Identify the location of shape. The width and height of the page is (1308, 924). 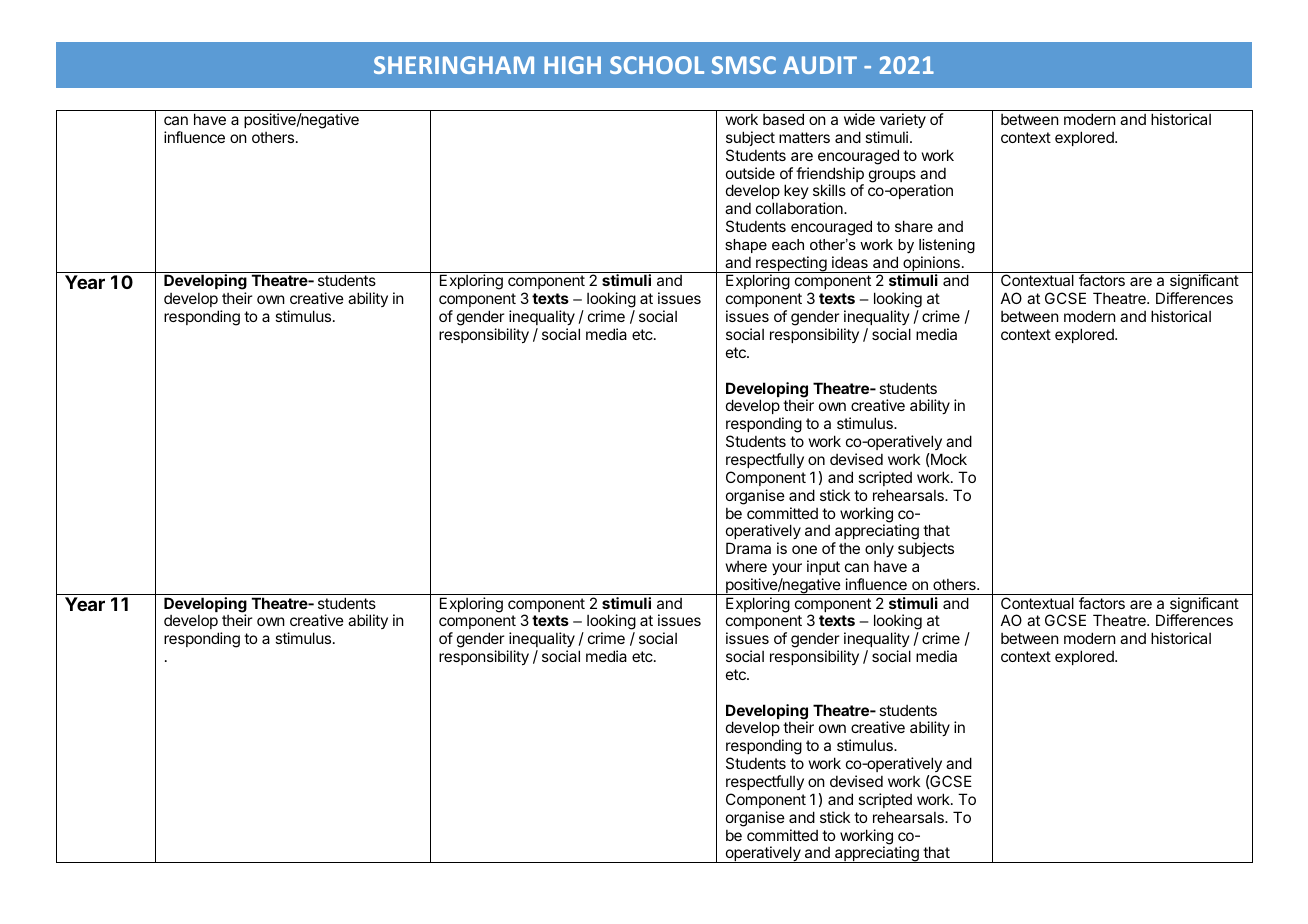
(746, 246).
